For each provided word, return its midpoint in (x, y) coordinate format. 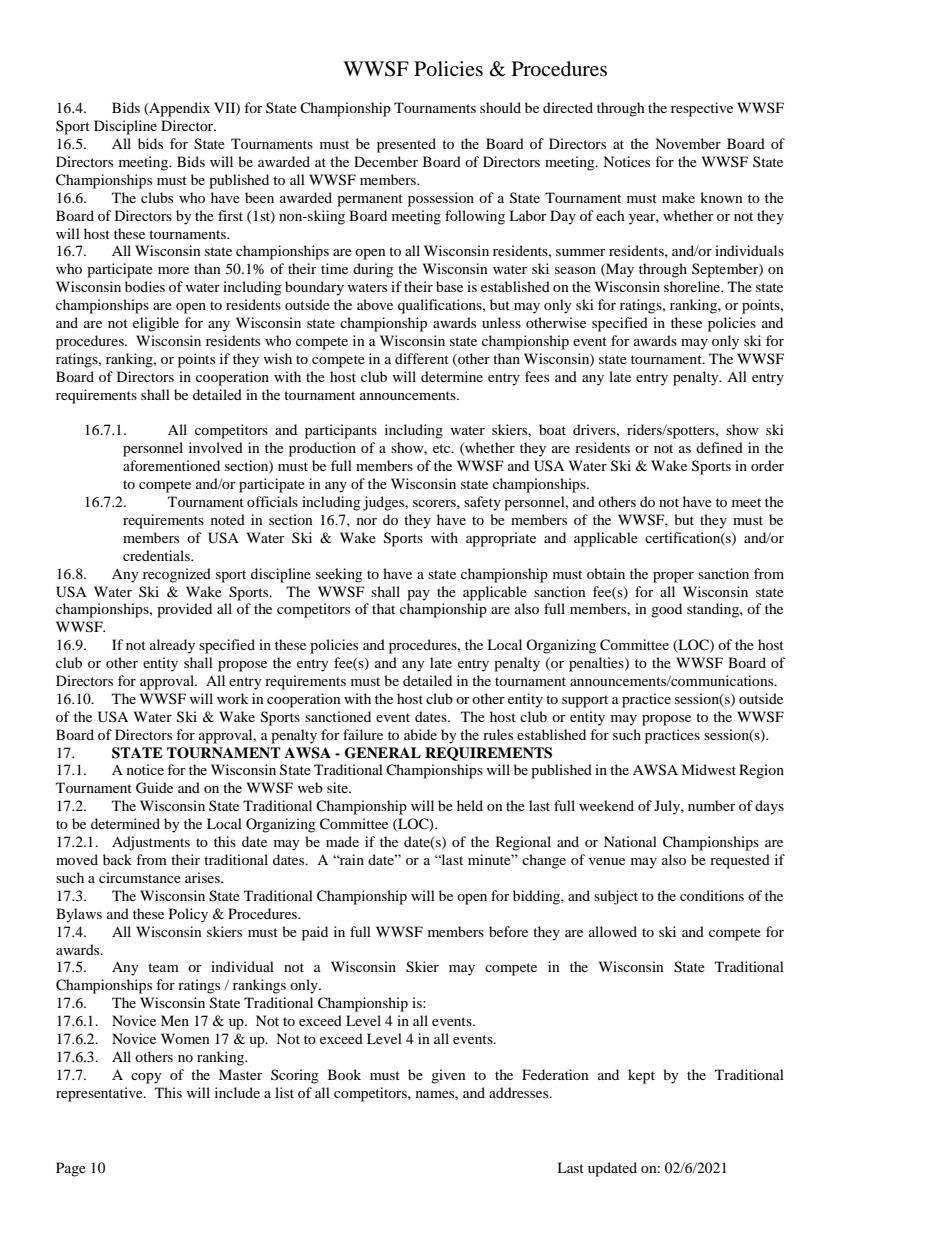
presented (406, 145)
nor (367, 521)
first (230, 215)
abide (420, 734)
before (508, 931)
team (163, 967)
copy (146, 1078)
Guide (154, 788)
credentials (157, 555)
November (688, 143)
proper (673, 577)
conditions (712, 895)
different (422, 358)
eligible (156, 324)
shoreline (693, 286)
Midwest (708, 769)
